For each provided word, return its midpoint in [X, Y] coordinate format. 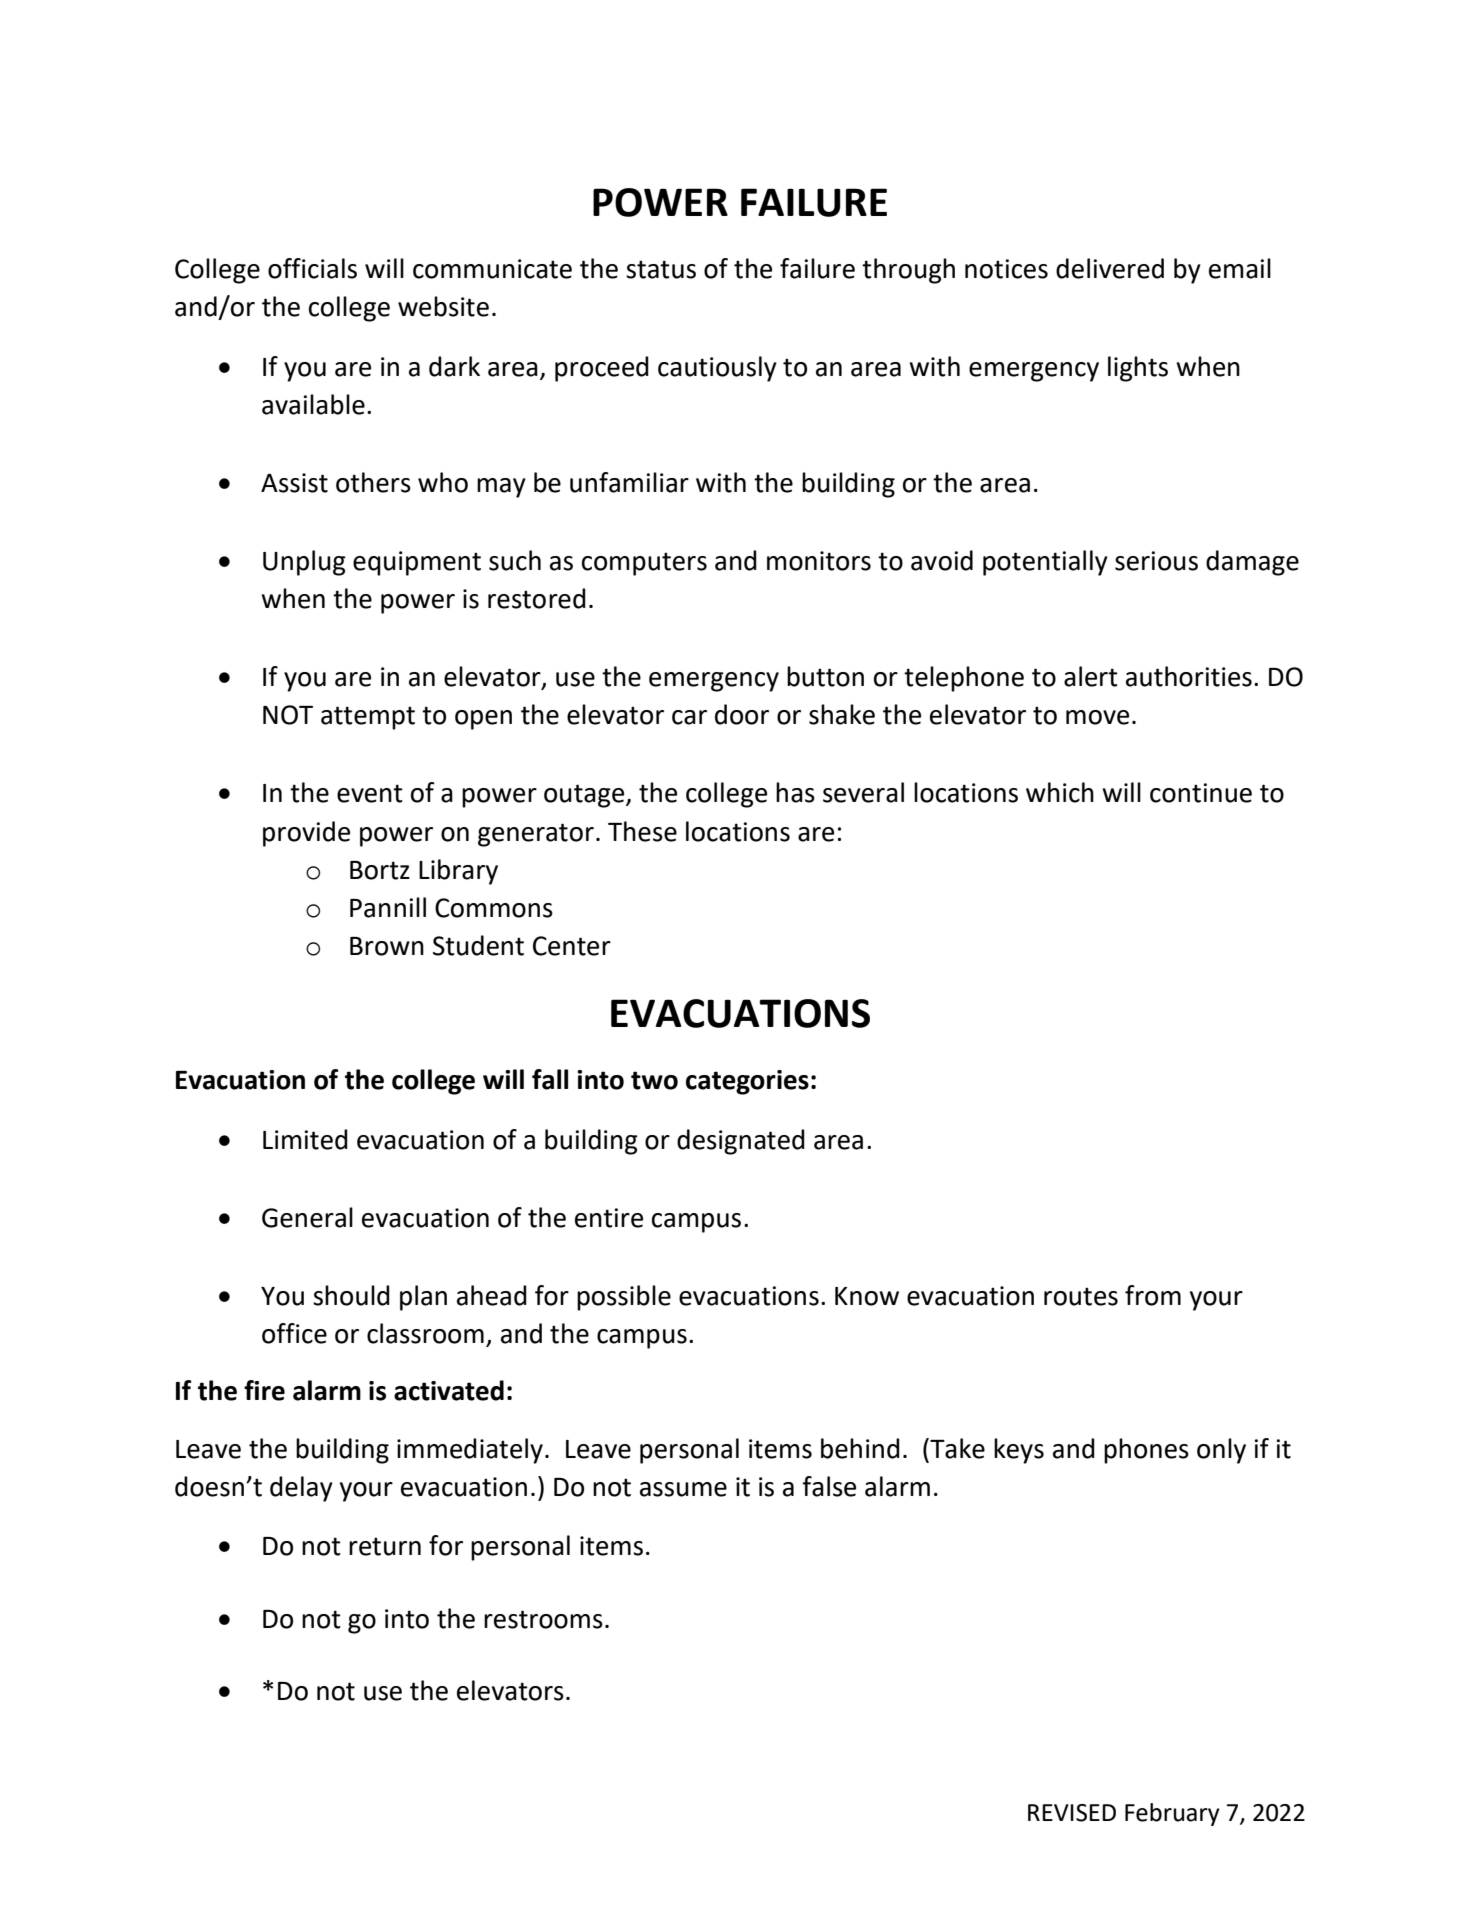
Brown [387, 946]
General [307, 1217]
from [1153, 1295]
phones [1146, 1451]
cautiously [717, 369]
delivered [1110, 268]
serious [1156, 561]
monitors [819, 561]
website [443, 306]
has [795, 792]
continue [1201, 793]
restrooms [543, 1619]
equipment [417, 563]
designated [741, 1142]
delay [301, 1489]
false [829, 1486]
